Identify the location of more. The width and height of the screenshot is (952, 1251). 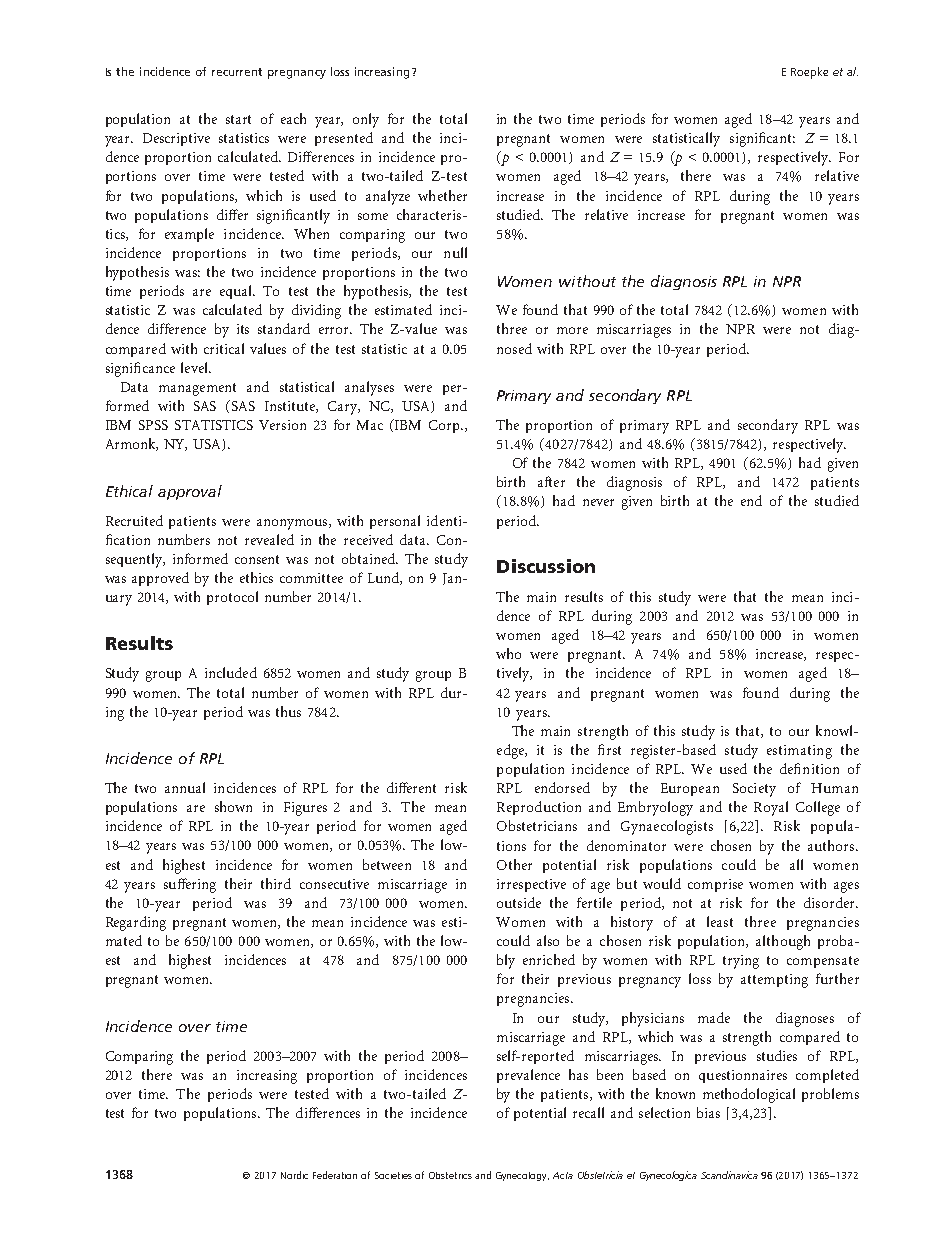
(572, 330).
